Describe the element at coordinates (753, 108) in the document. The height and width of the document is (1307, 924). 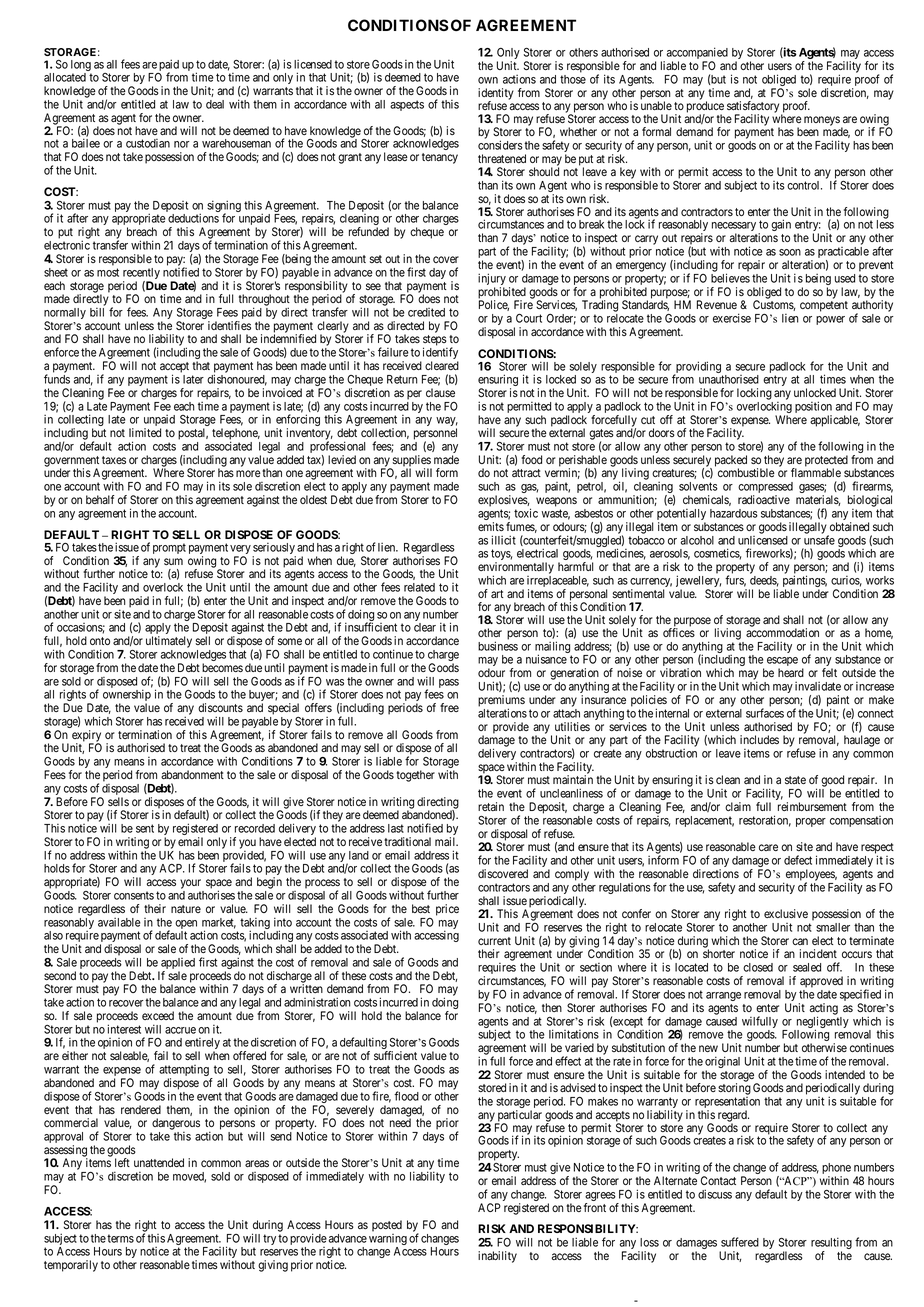
I see `satisfactory` at that location.
